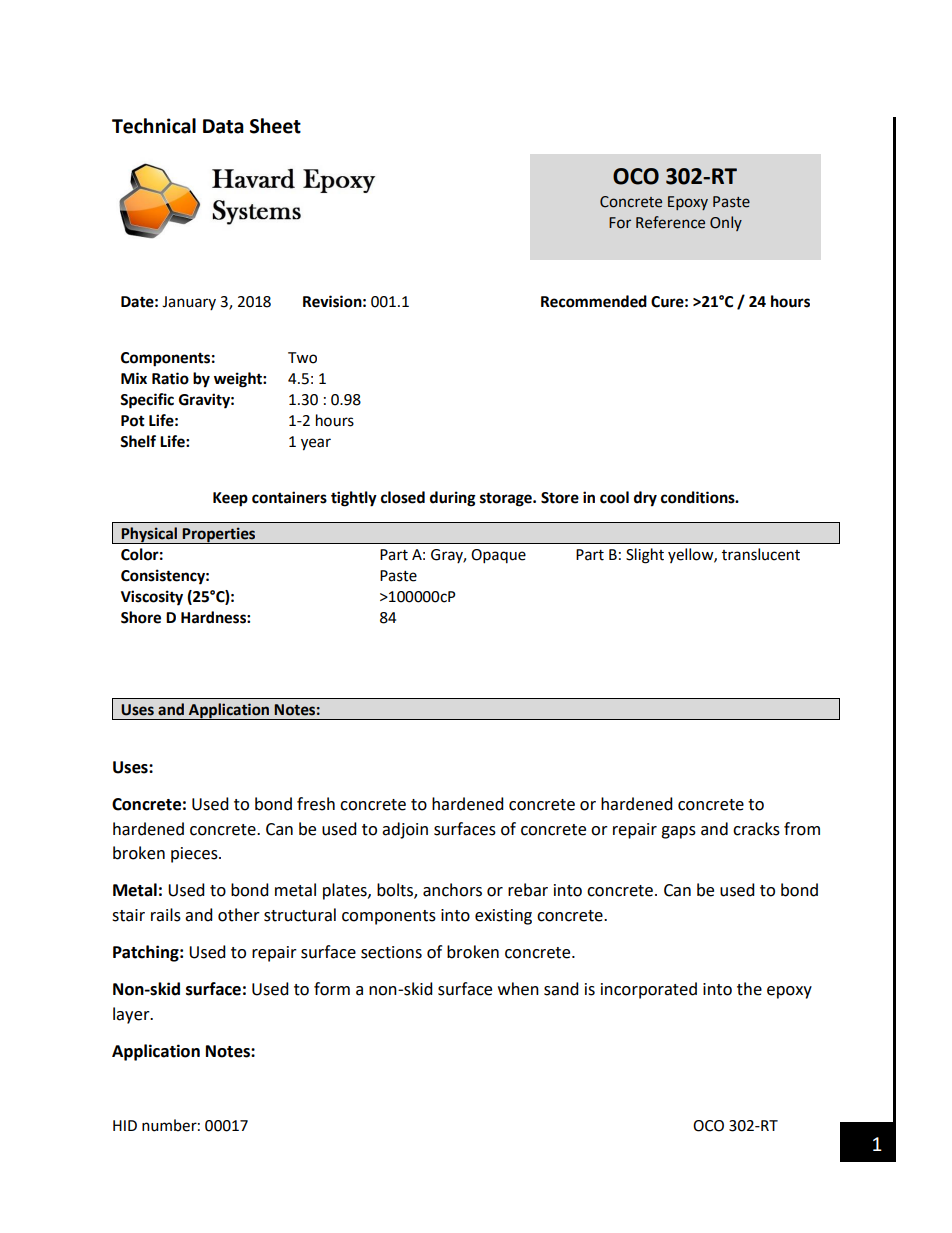 Image resolution: width=952 pixels, height=1233 pixels. What do you see at coordinates (498, 556) in the screenshot?
I see `Opaque` at bounding box center [498, 556].
